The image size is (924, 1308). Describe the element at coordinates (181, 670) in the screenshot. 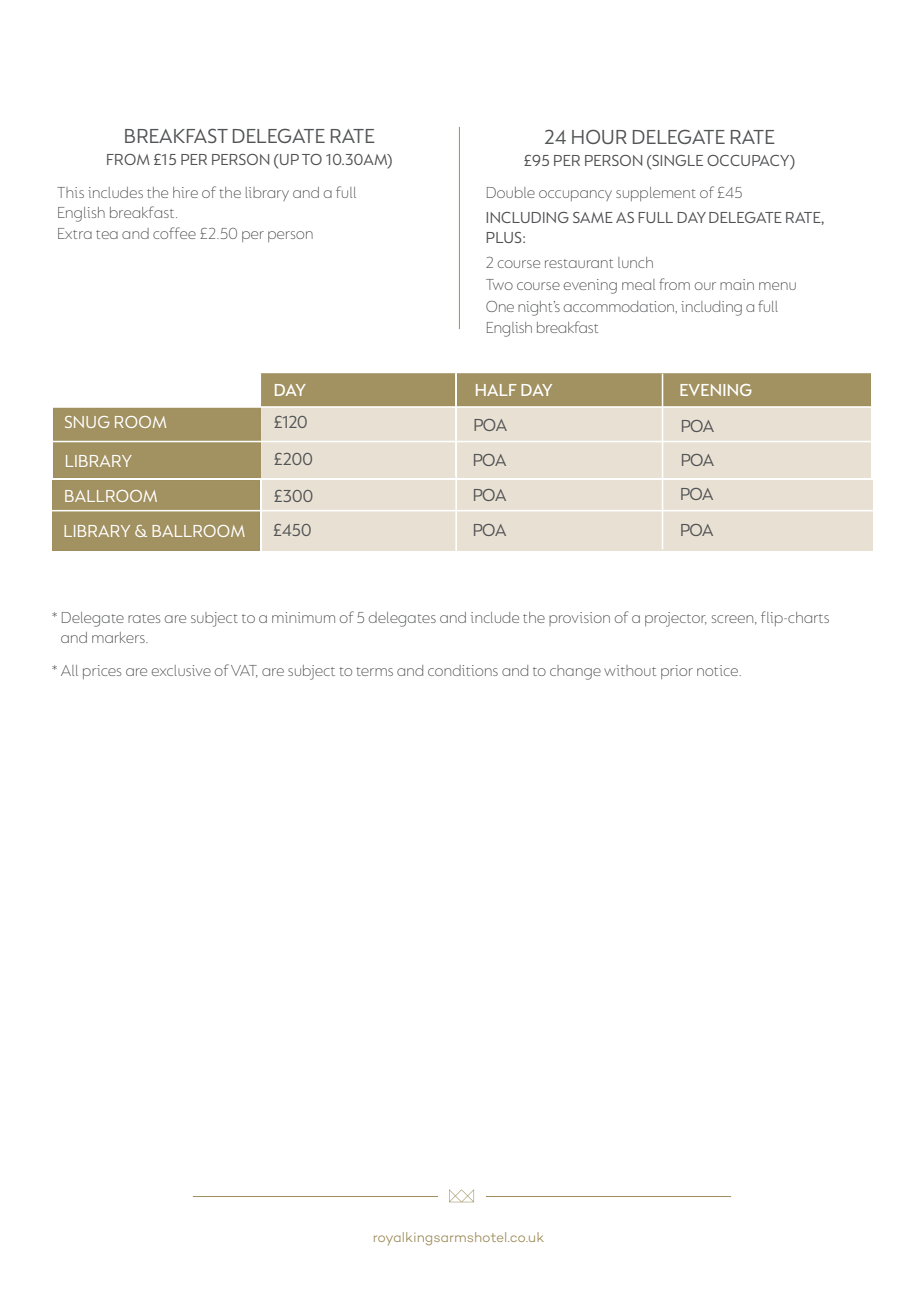

I see `exclusive` at that location.
